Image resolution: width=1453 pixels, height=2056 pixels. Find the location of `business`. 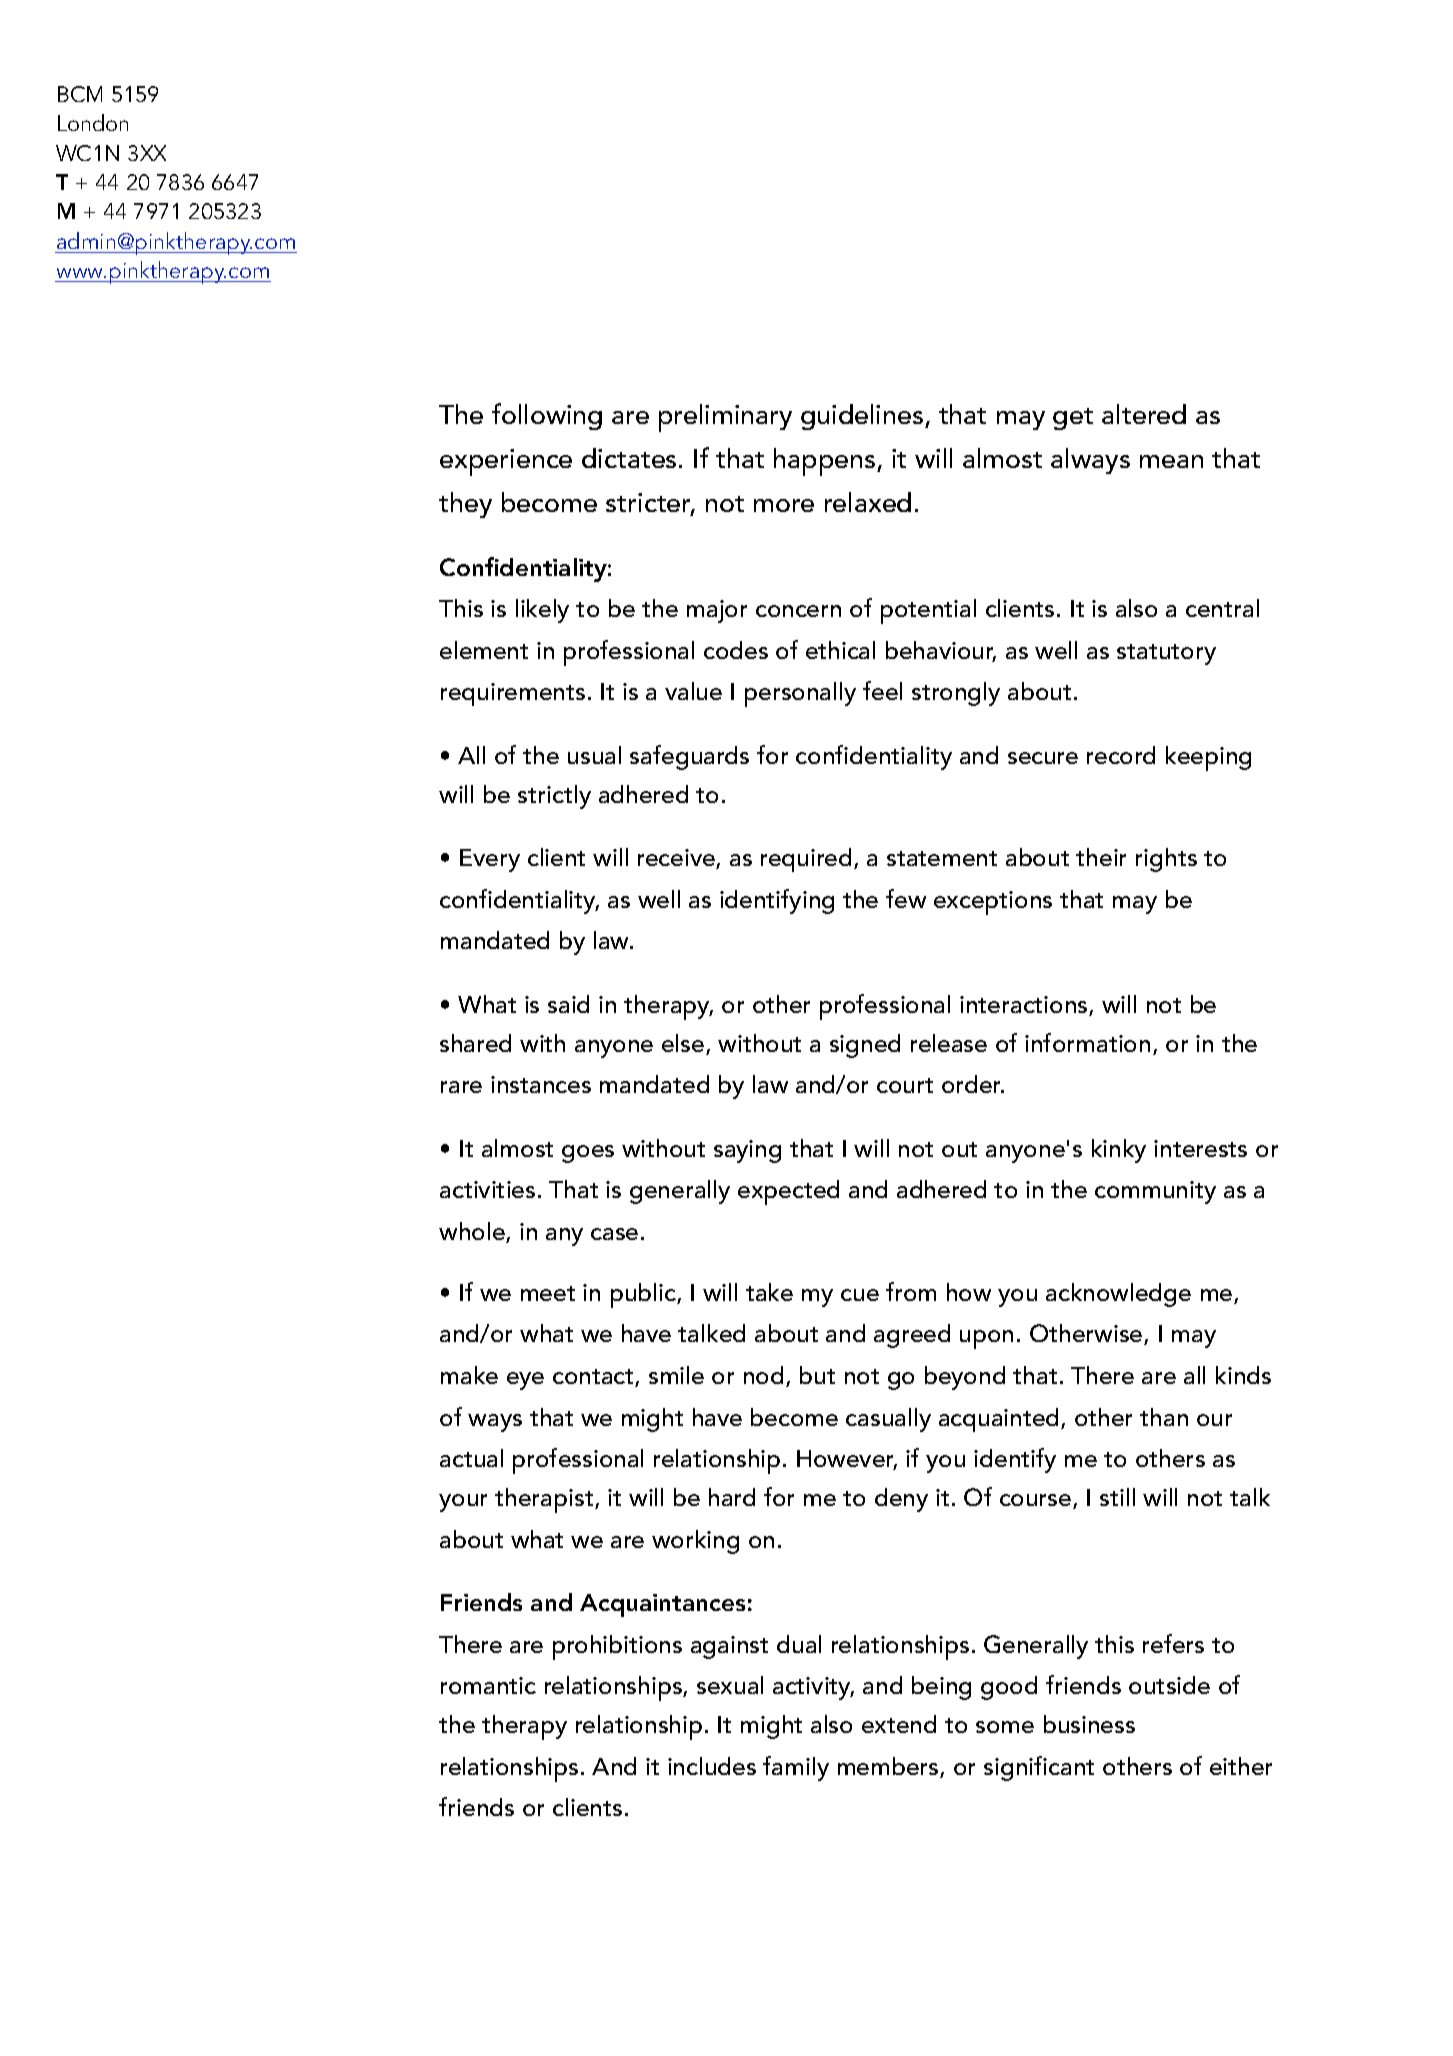

business is located at coordinates (1089, 1724).
